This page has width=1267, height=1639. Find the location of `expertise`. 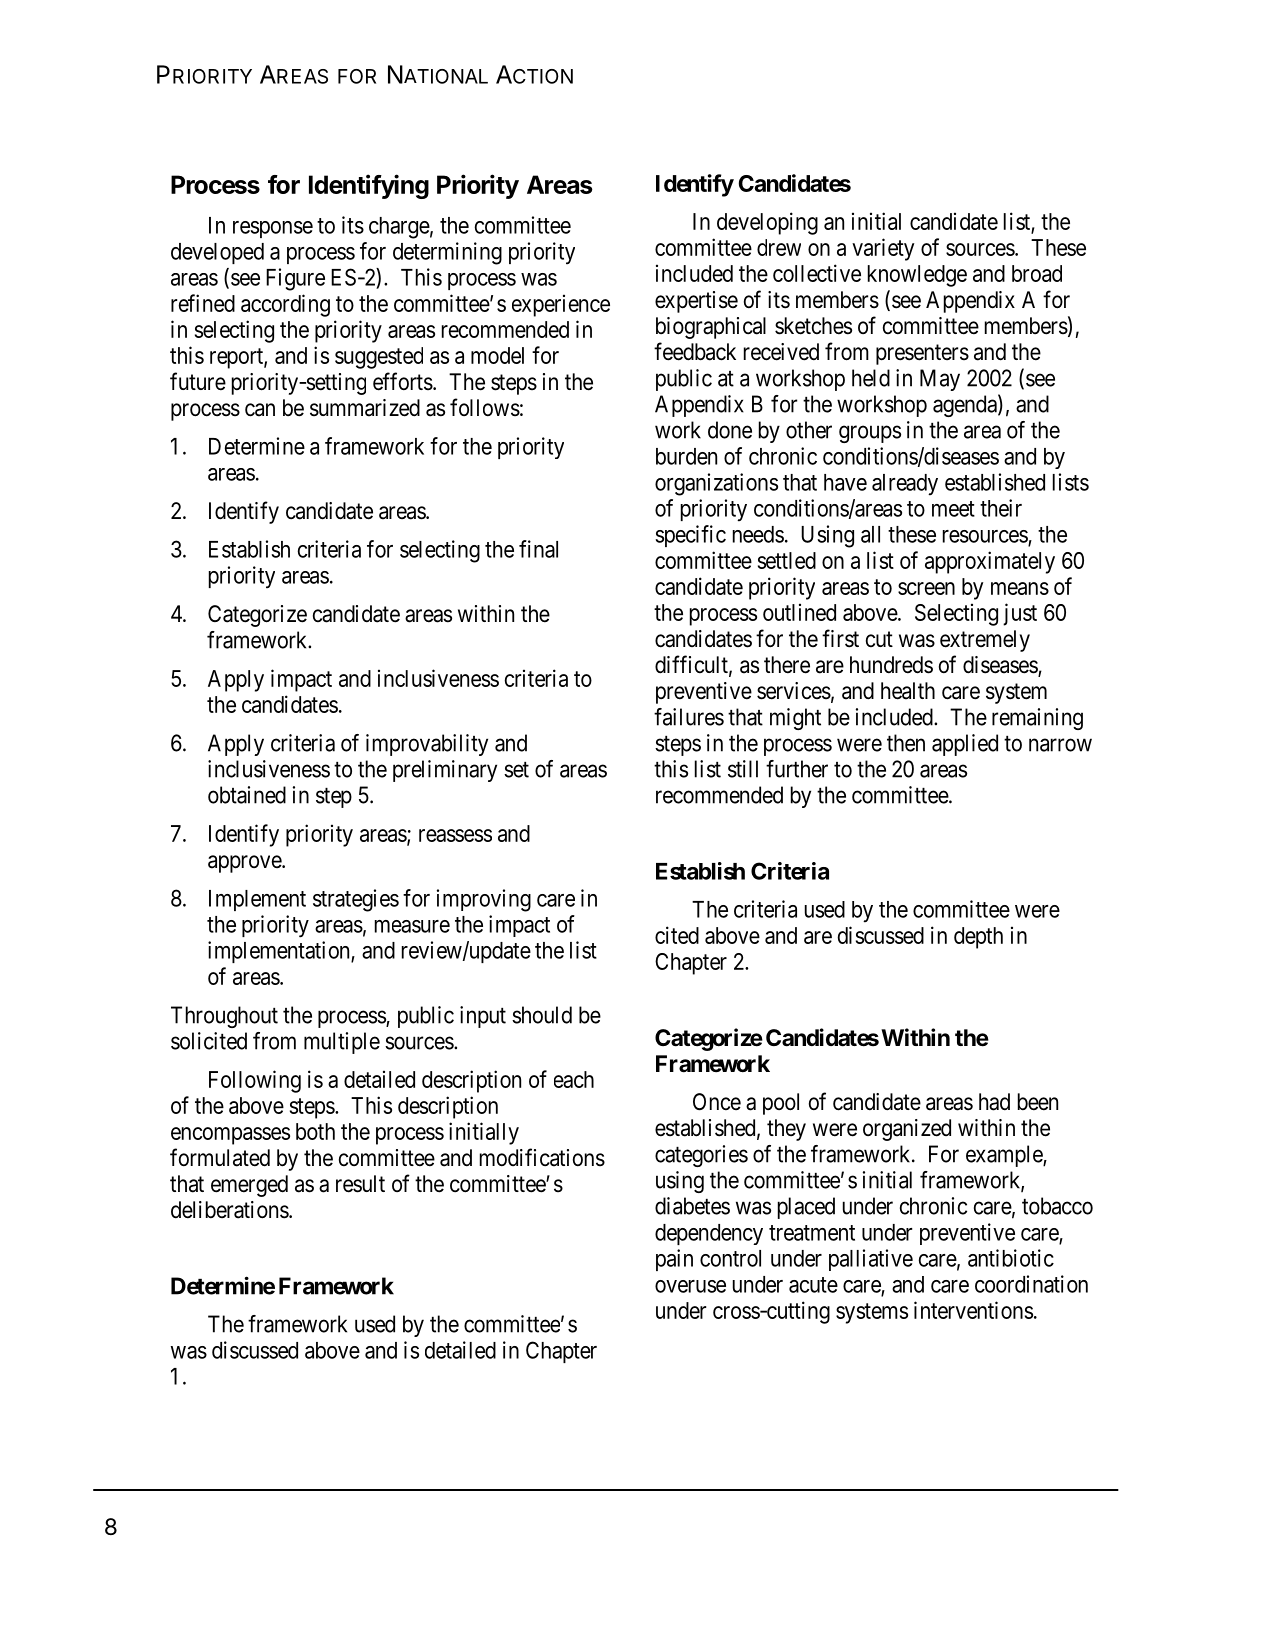

expertise is located at coordinates (696, 302).
